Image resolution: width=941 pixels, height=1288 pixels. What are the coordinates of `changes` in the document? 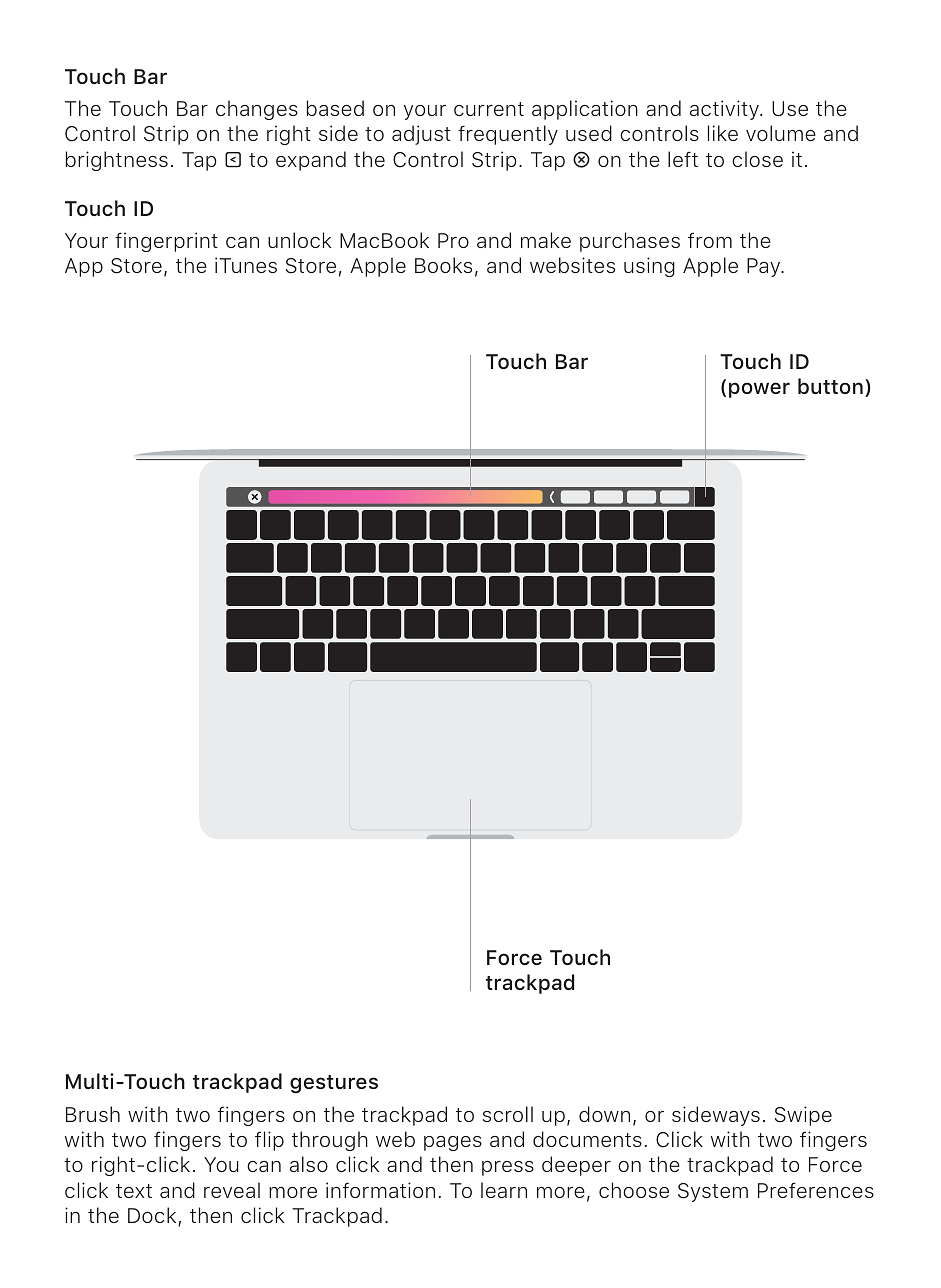 It's located at (257, 110).
